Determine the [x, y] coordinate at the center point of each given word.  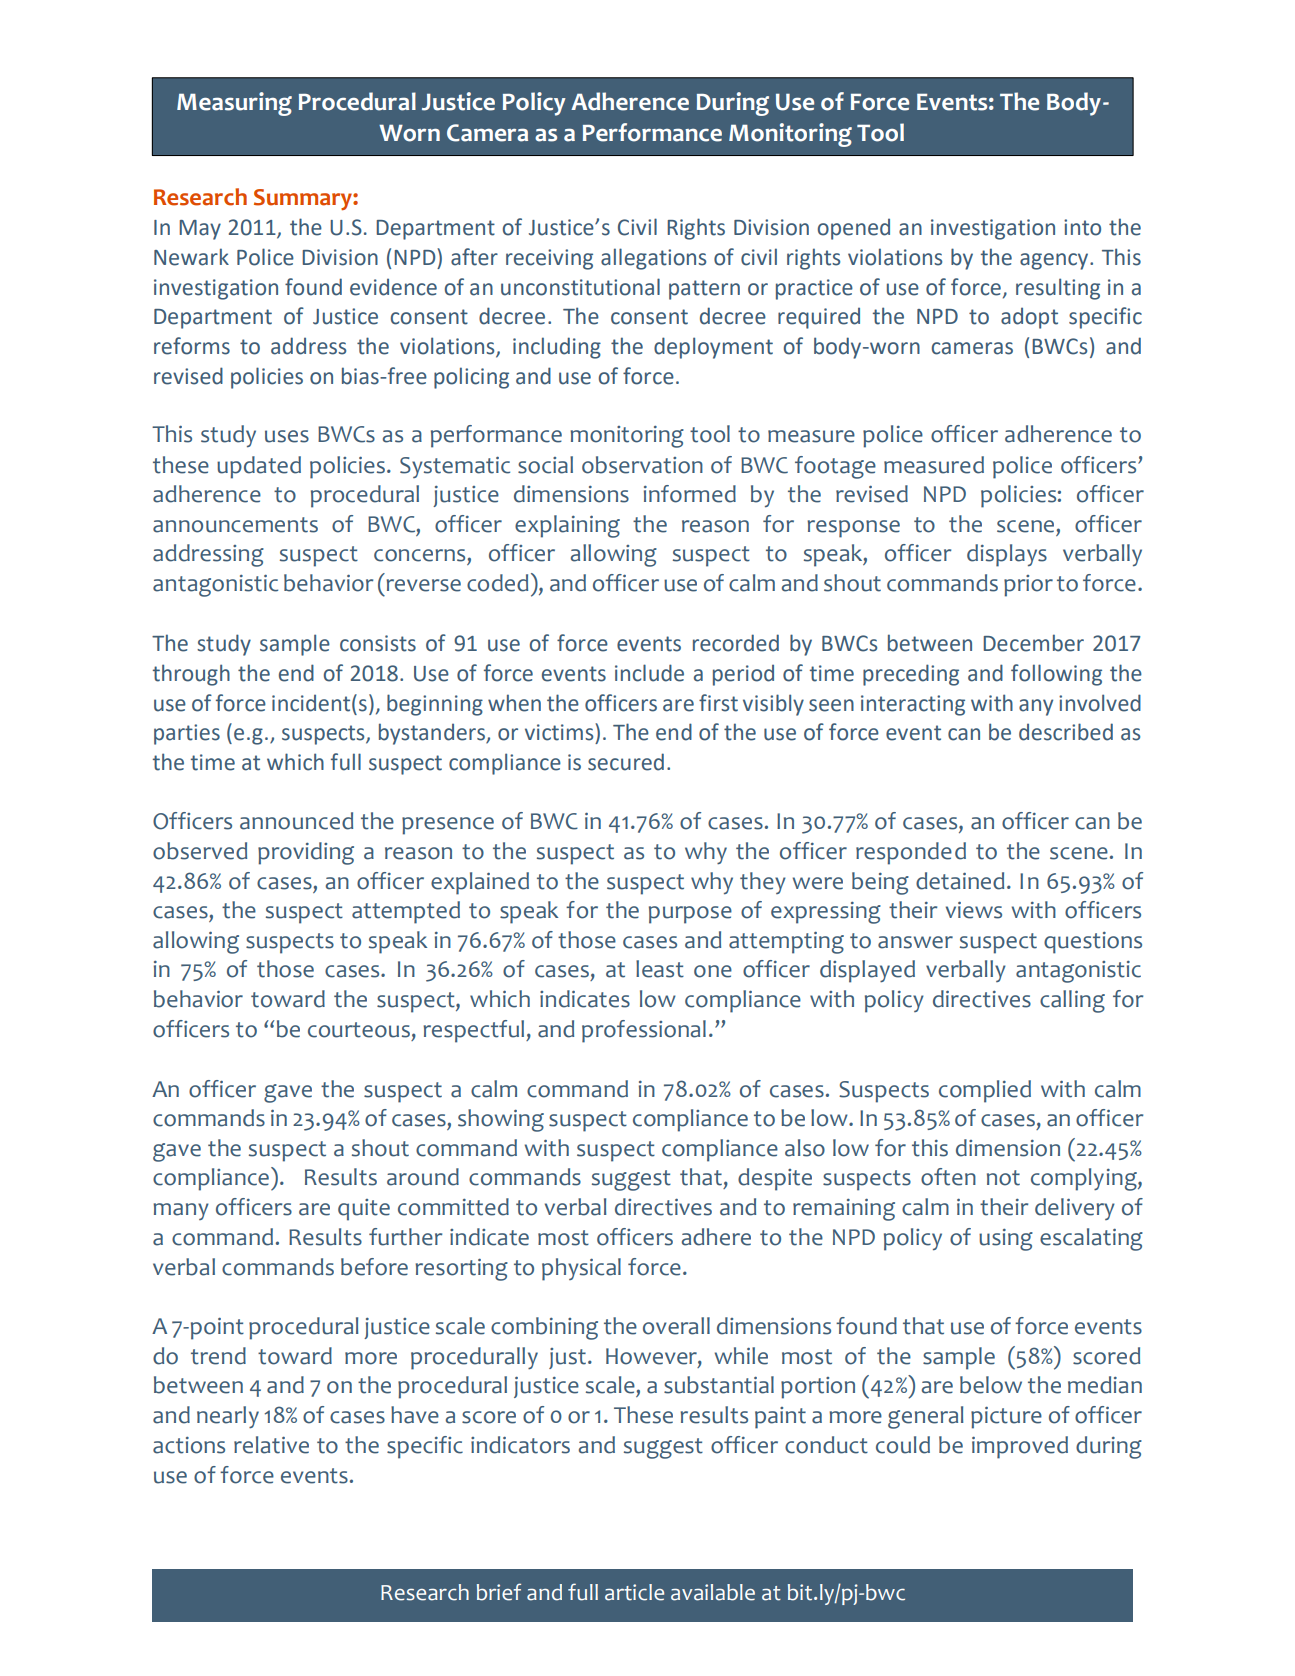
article [634, 1592]
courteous [359, 1030]
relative [271, 1445]
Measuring [234, 104]
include [649, 673]
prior [1028, 586]
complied [985, 1091]
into [1082, 227]
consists [378, 643]
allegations [653, 259]
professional [644, 1031]
